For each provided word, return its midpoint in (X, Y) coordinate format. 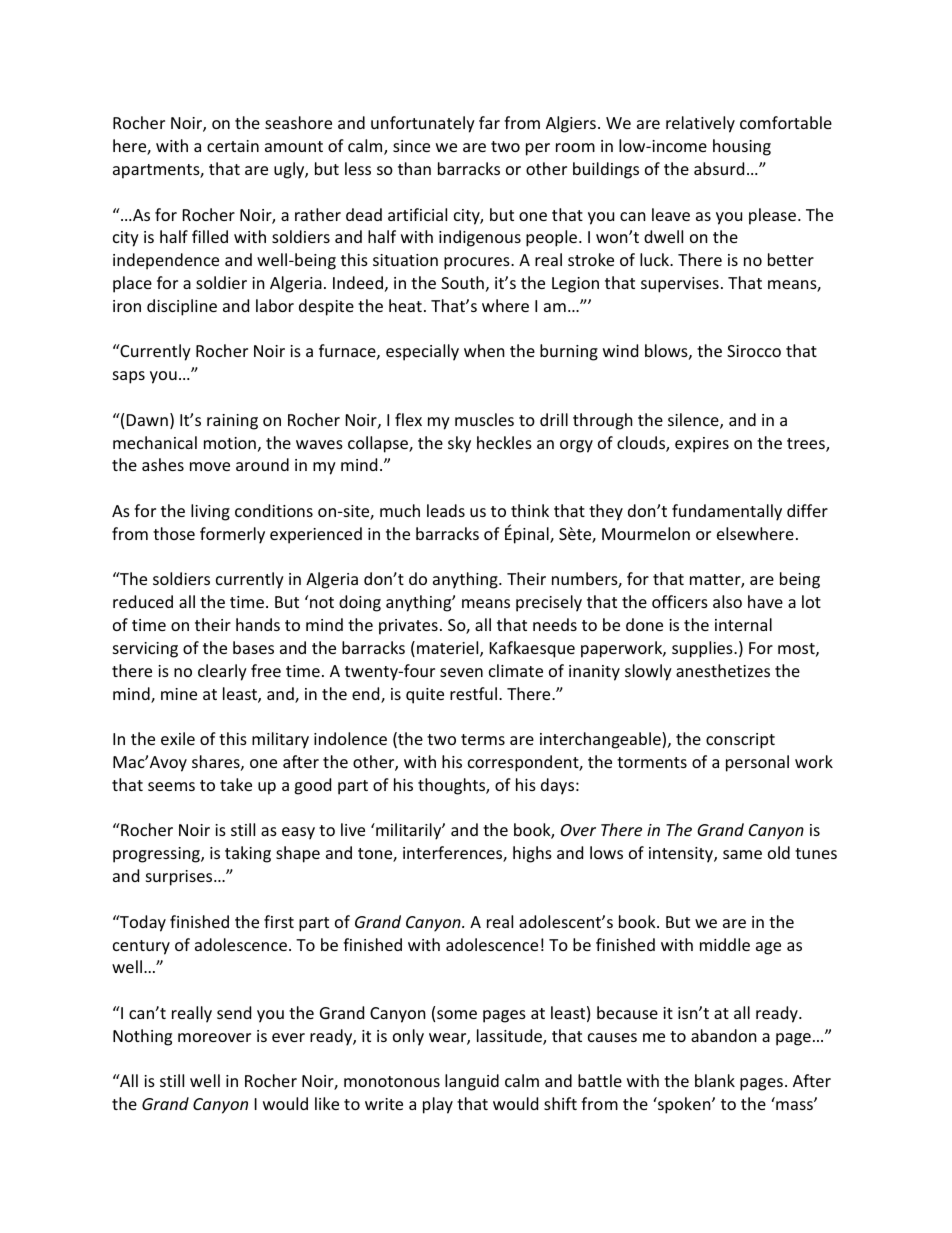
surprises (180, 878)
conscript (740, 741)
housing (742, 147)
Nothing (142, 1037)
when (484, 350)
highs (532, 854)
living (210, 512)
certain (233, 146)
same (742, 854)
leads (446, 510)
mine (179, 694)
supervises (680, 285)
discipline (182, 307)
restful (473, 693)
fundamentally (727, 512)
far (489, 122)
